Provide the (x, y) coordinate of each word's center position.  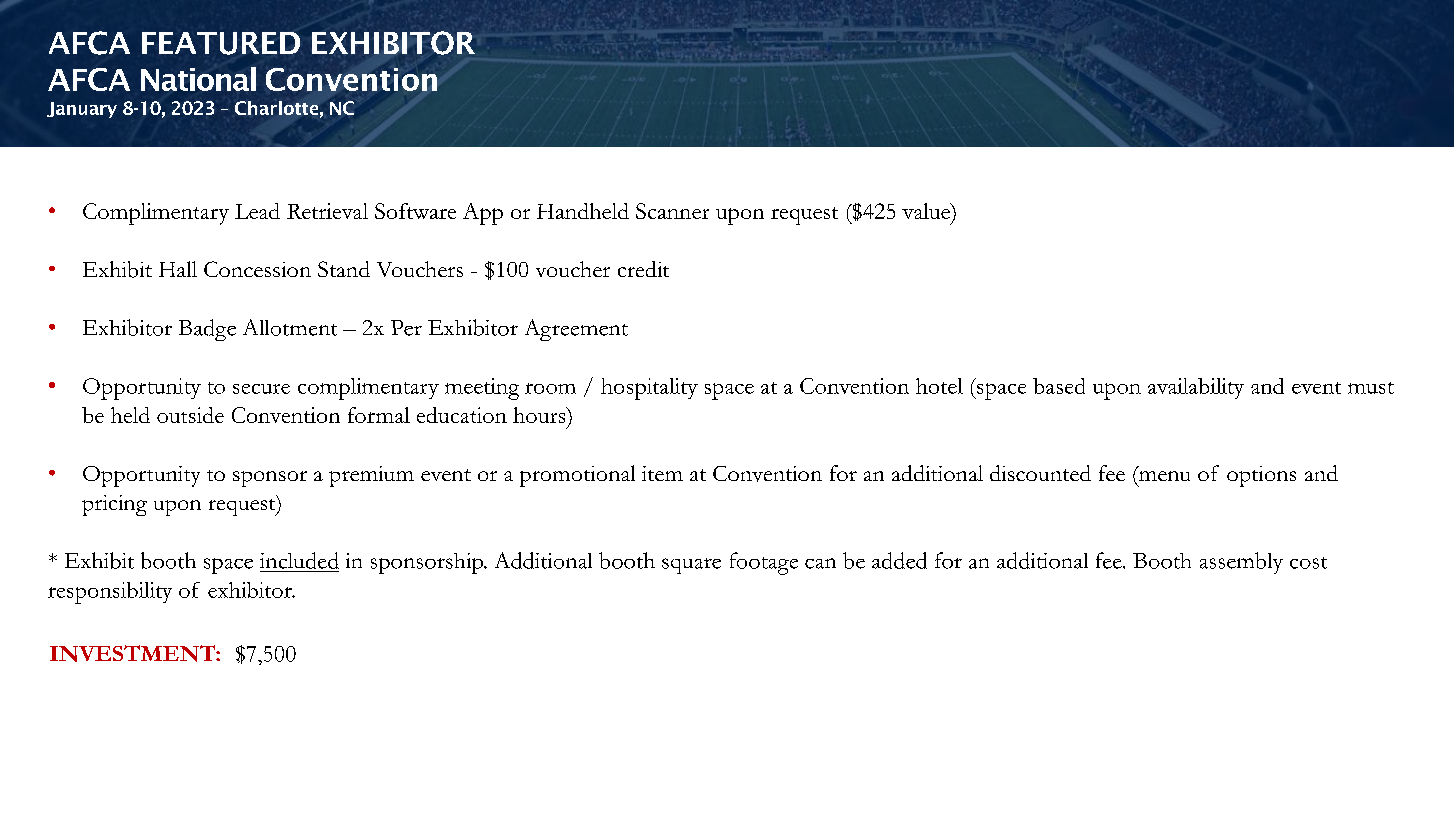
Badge (207, 330)
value (927, 212)
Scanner (672, 211)
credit (643, 269)
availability (1196, 388)
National (198, 79)
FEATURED (221, 43)
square (691, 566)
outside (190, 415)
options (1261, 476)
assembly (1241, 563)
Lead (257, 211)
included (299, 560)
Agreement (576, 330)
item (662, 473)
